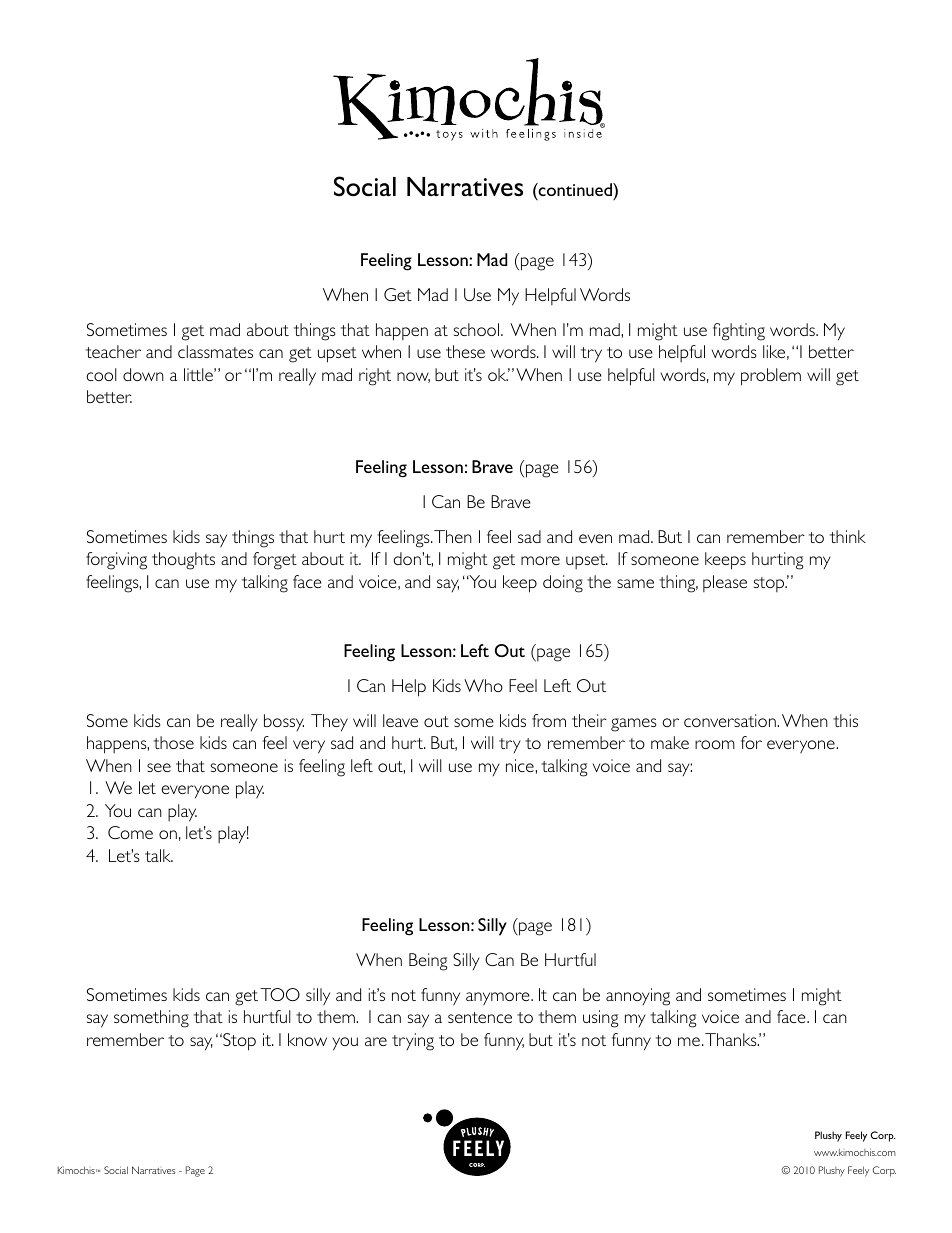 Image resolution: width=952 pixels, height=1233 pixels. I want to click on those, so click(173, 742).
